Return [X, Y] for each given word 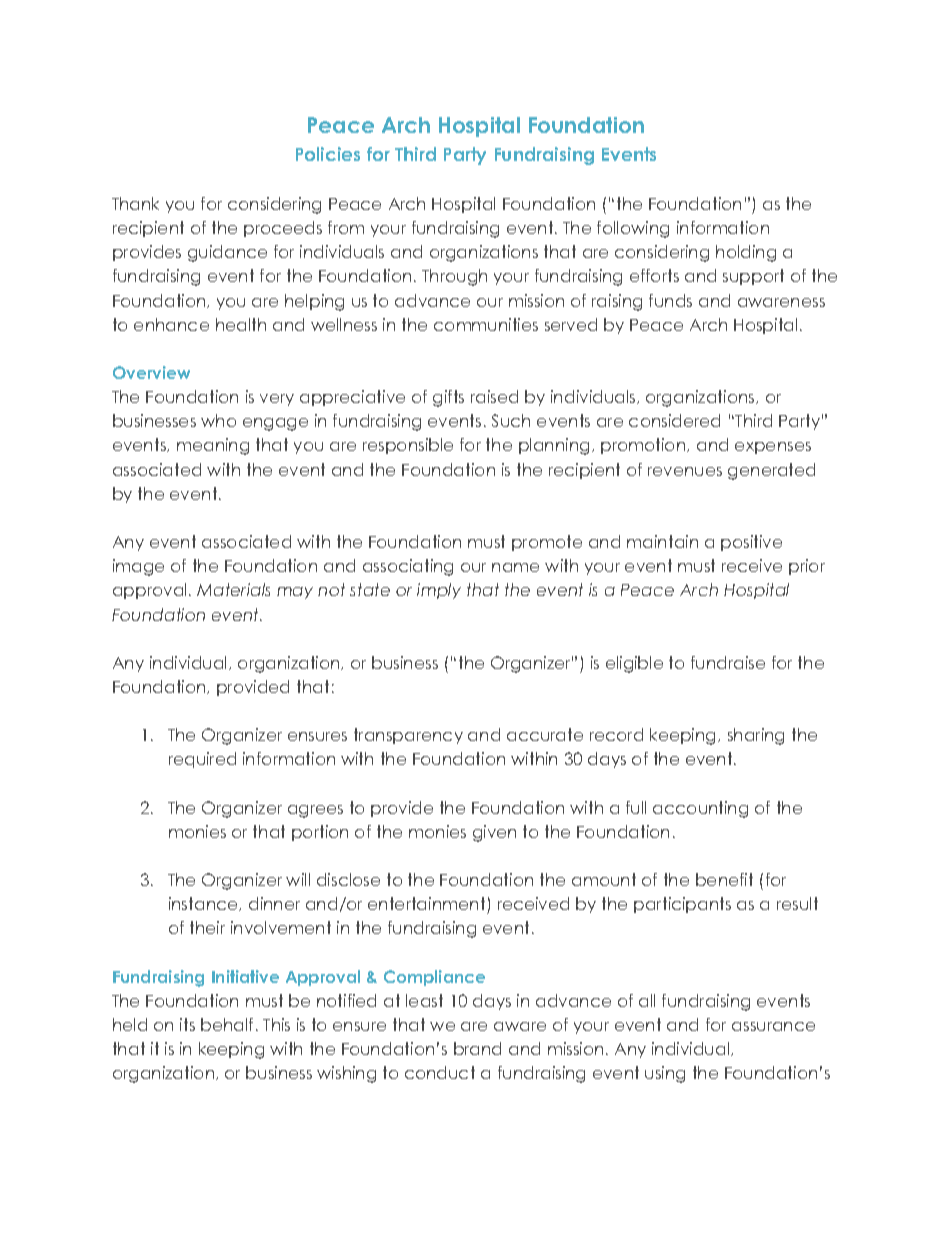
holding [746, 253]
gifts [448, 398]
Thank [135, 203]
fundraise [728, 662]
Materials [233, 589]
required [202, 760]
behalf [227, 1024]
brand [477, 1048]
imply [439, 591]
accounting [700, 809]
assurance [773, 1026]
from [346, 227]
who [218, 420]
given [494, 833]
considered [674, 420]
